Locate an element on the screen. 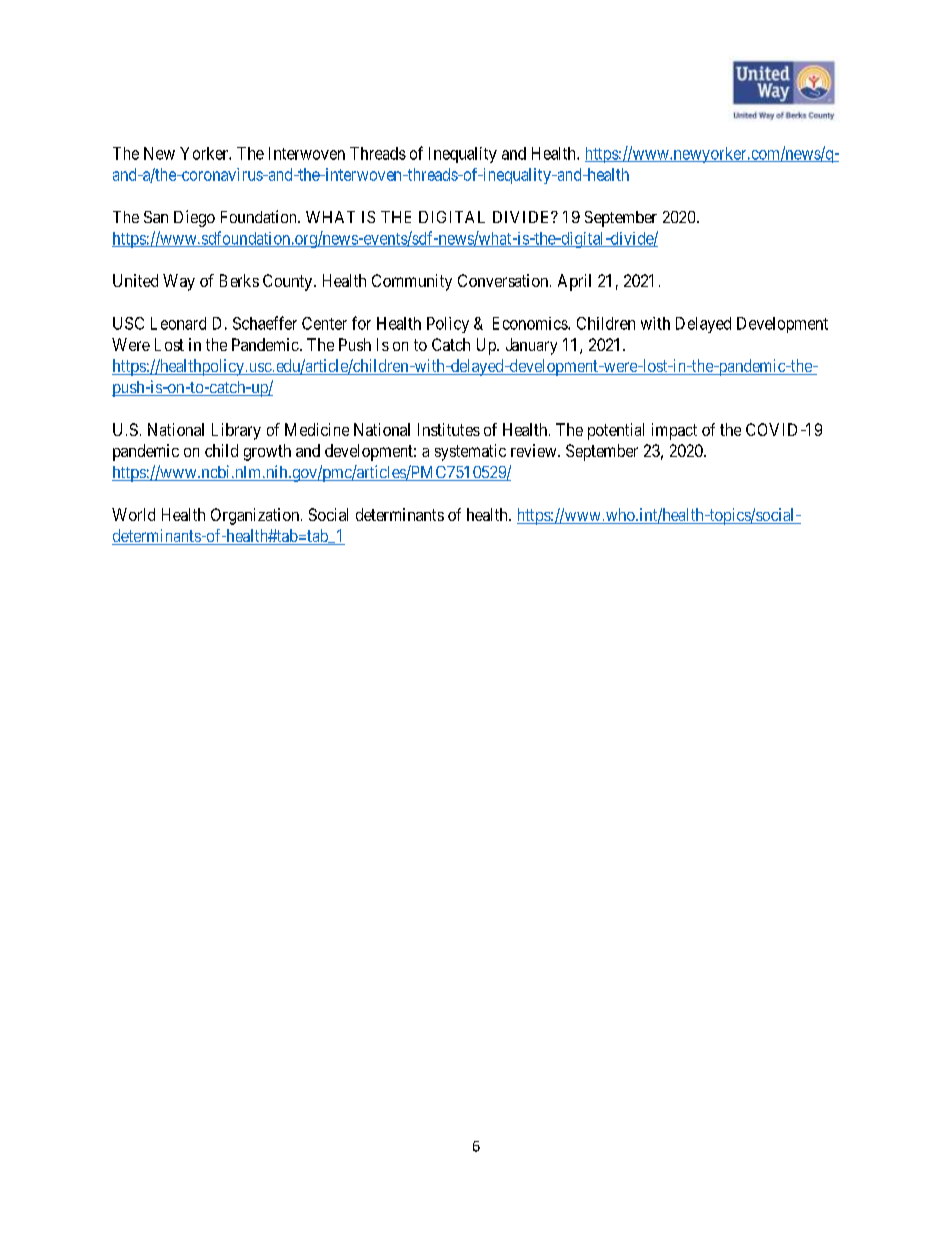 This screenshot has width=952, height=1233. Library is located at coordinates (236, 431).
